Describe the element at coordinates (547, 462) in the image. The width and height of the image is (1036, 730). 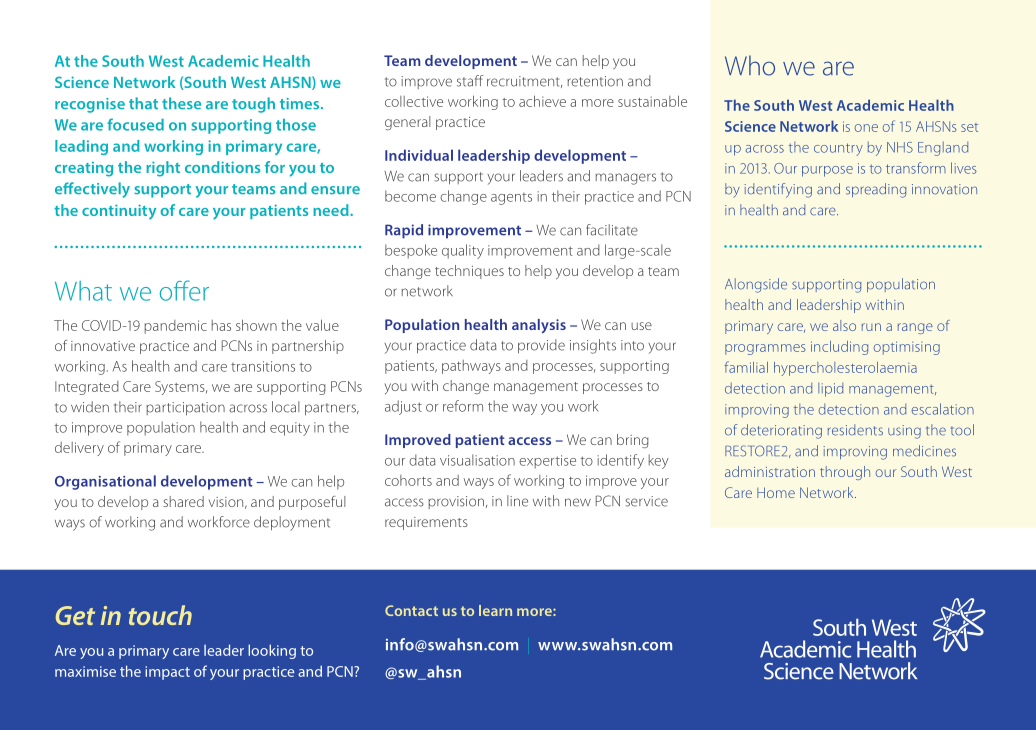
I see `expertise` at that location.
